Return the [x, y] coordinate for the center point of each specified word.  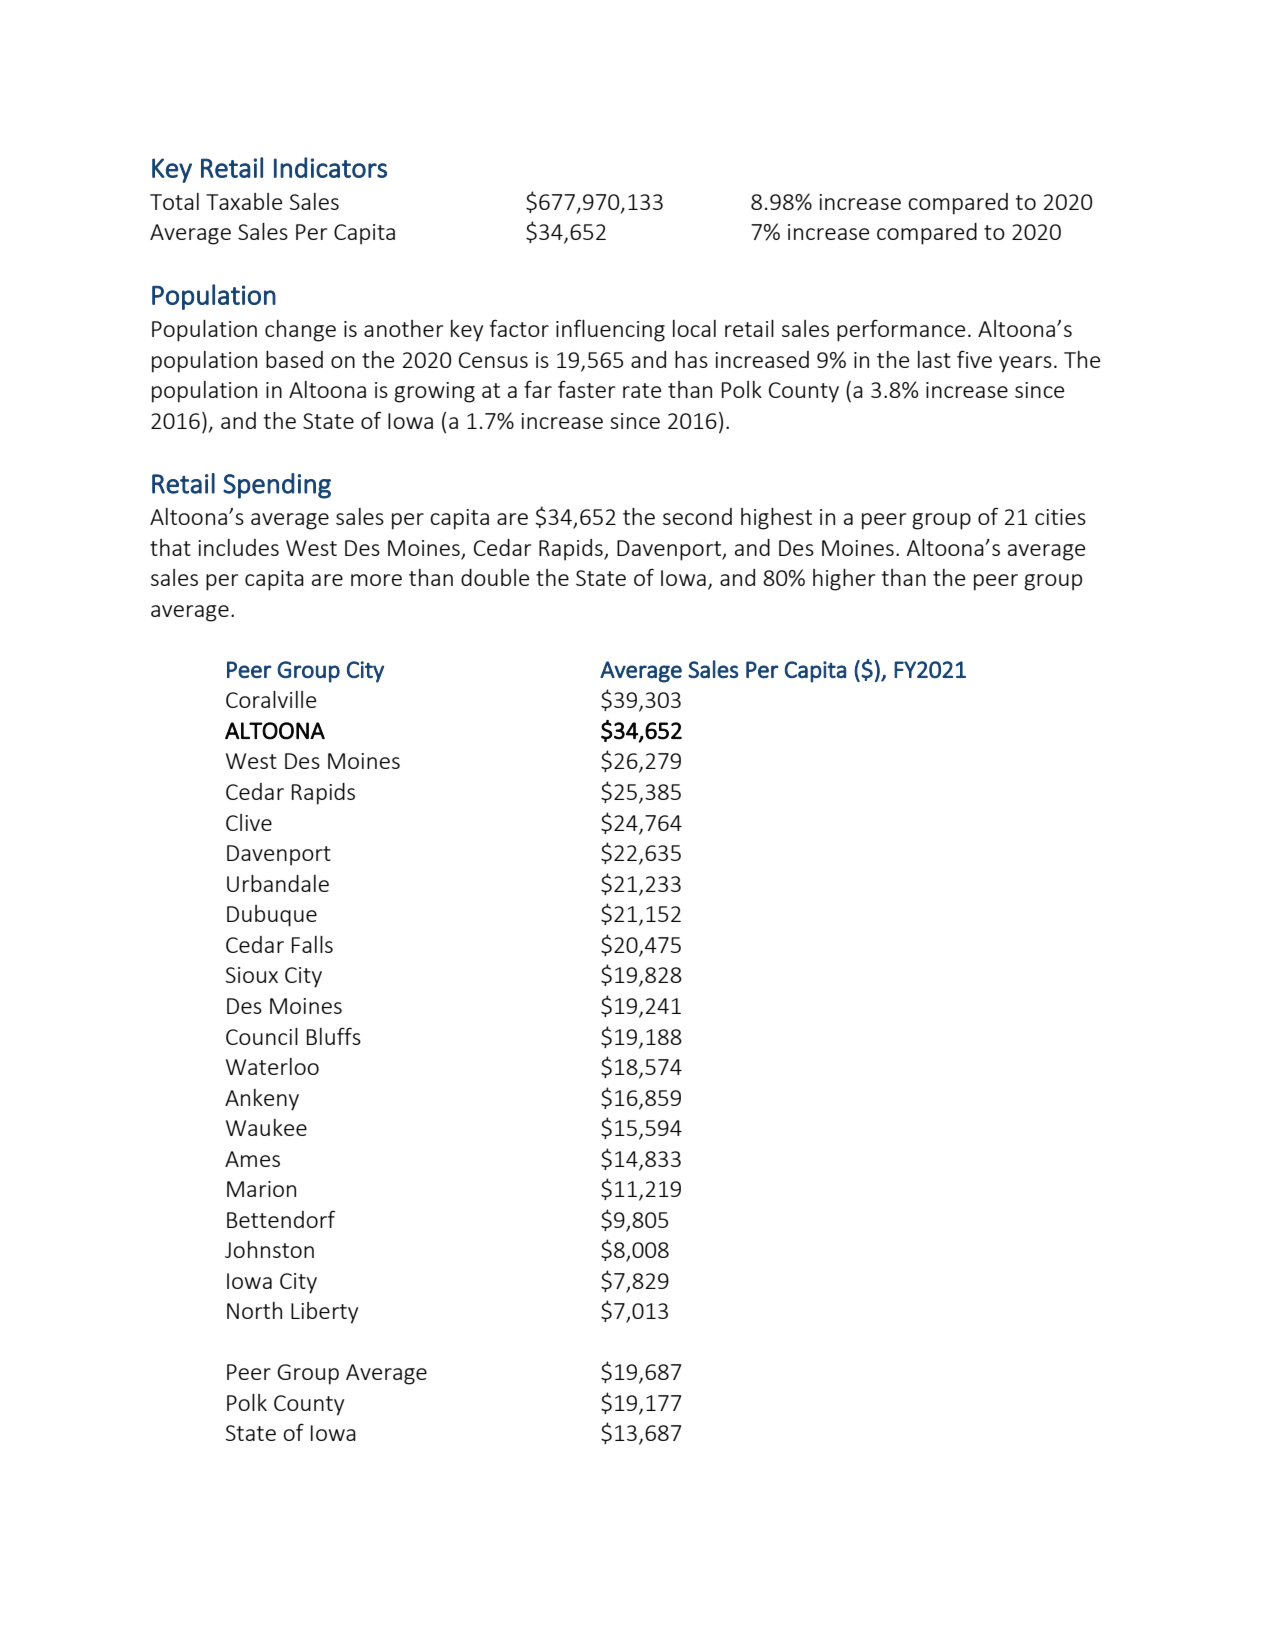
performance [901, 330]
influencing [610, 331]
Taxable [244, 201]
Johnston [269, 1249]
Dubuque [272, 916]
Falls [312, 944]
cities [1060, 517]
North [254, 1310]
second [697, 516]
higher [844, 580]
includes [238, 547]
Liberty [324, 1313]
